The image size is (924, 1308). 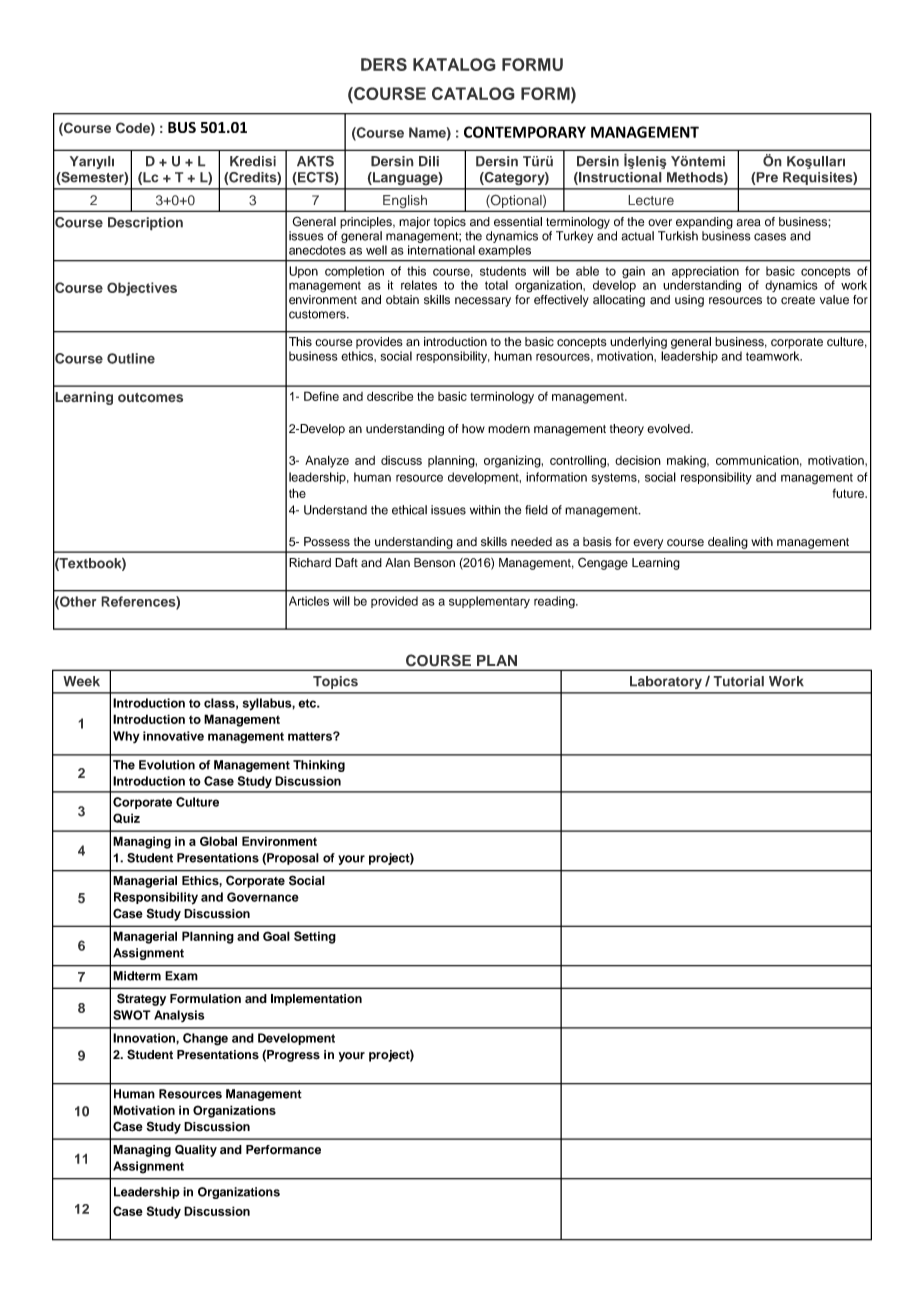 What do you see at coordinates (167, 765) in the page?
I see `Evolution` at bounding box center [167, 765].
